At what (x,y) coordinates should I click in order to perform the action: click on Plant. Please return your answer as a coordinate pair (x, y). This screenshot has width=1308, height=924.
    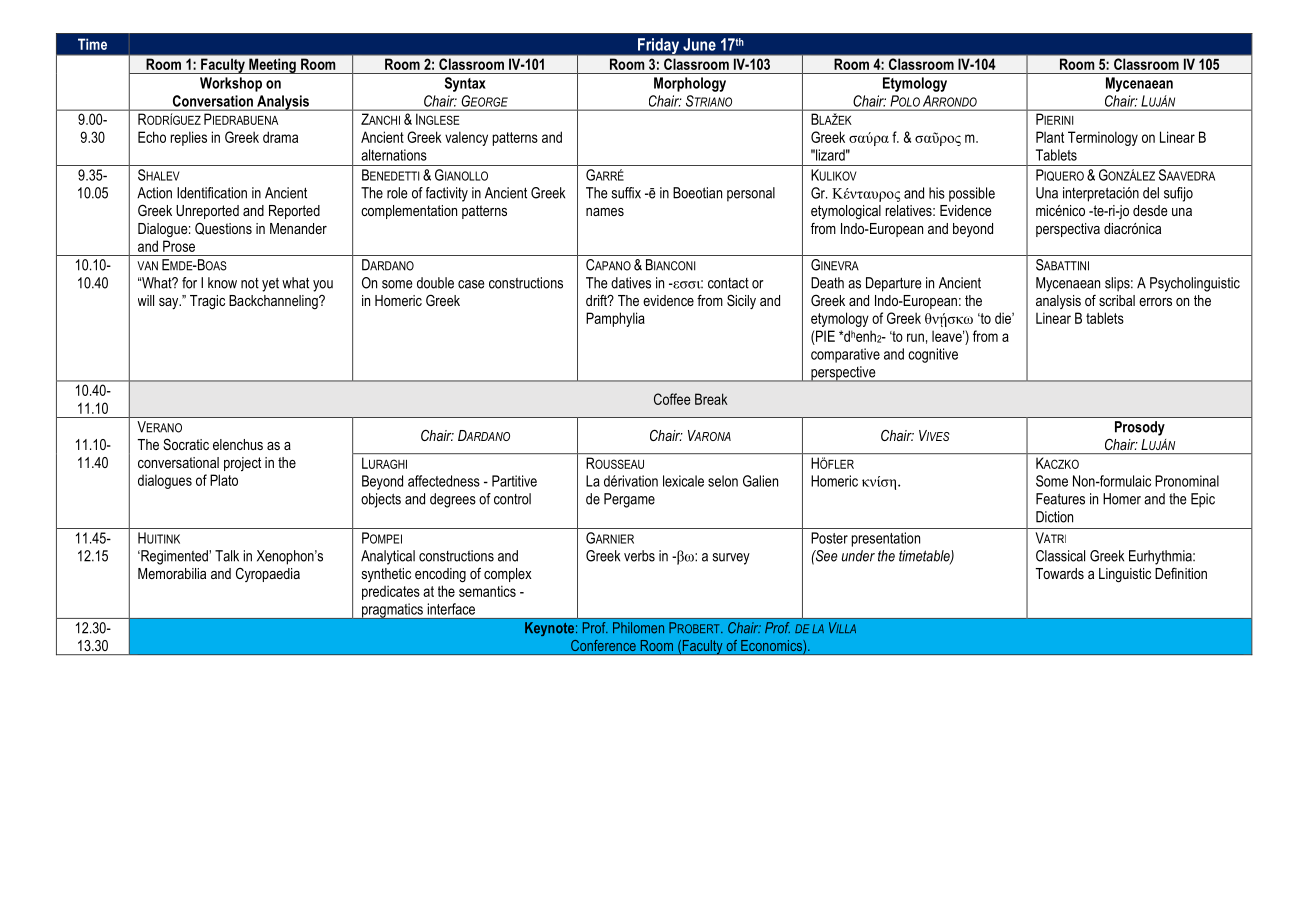
    Looking at the image, I should click on (1050, 137).
